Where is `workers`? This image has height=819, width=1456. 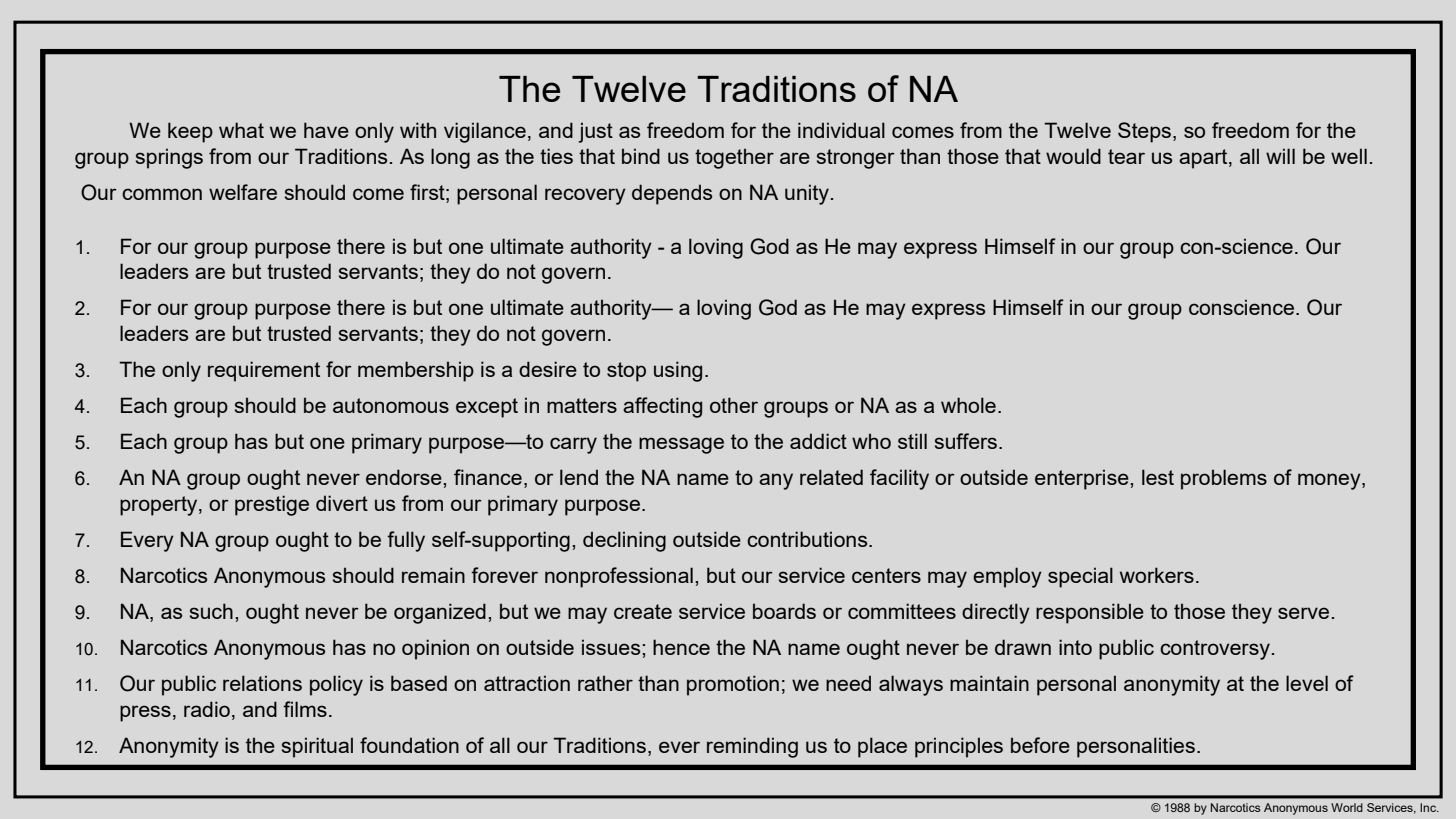 workers is located at coordinates (1157, 575).
